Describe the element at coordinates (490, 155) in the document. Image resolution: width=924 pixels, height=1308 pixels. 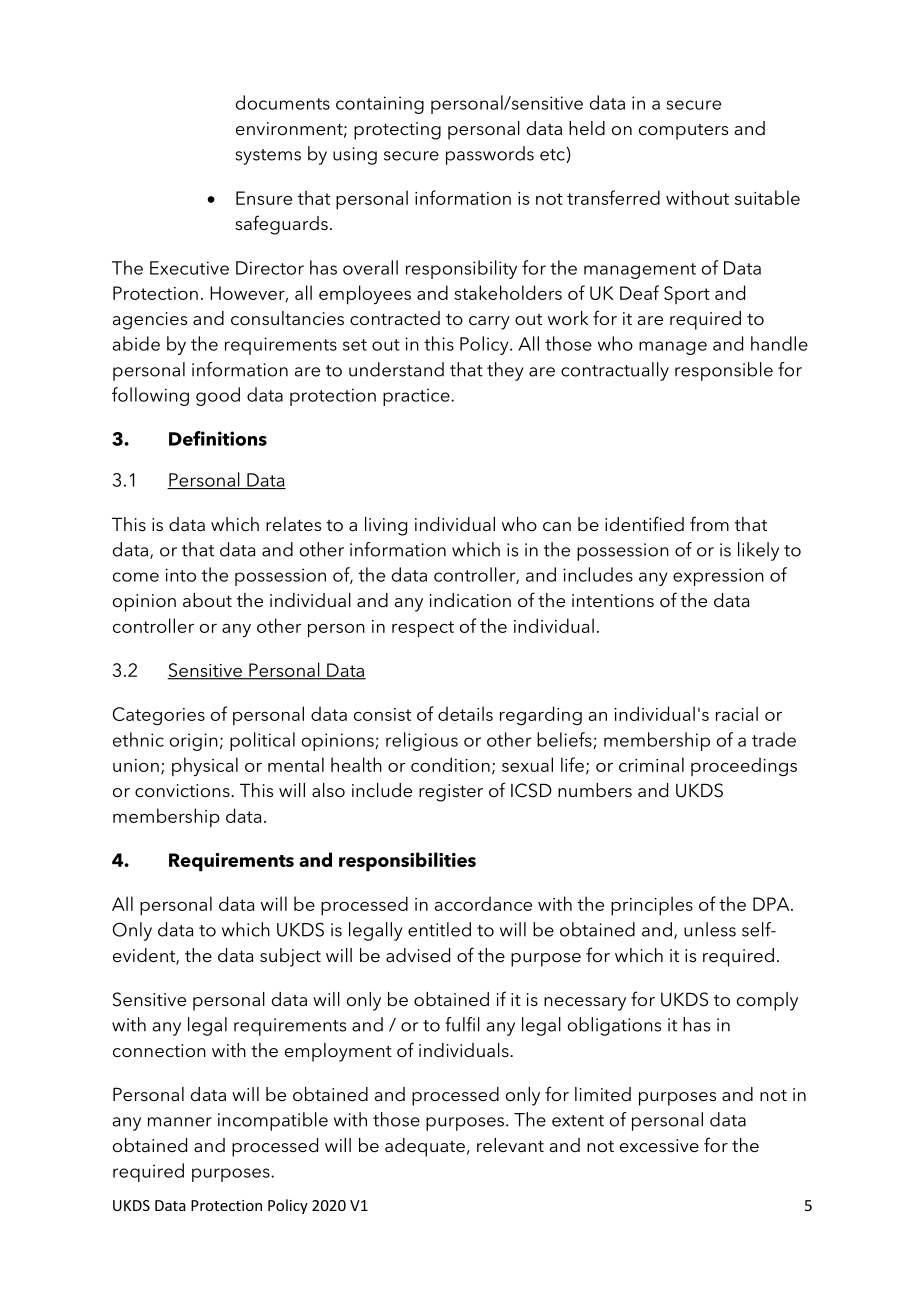
I see `passwords` at that location.
